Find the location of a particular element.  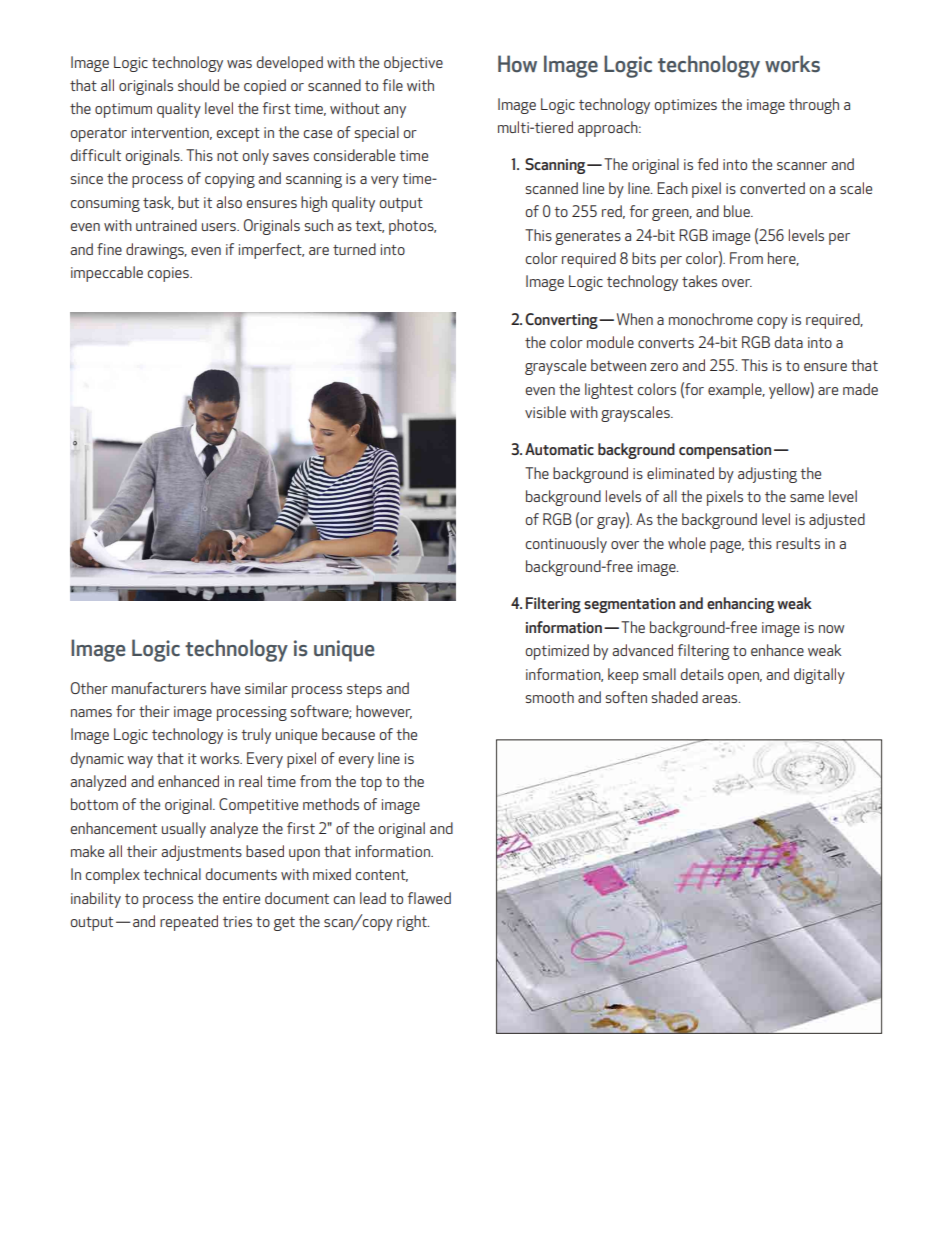

continuously is located at coordinates (566, 545).
